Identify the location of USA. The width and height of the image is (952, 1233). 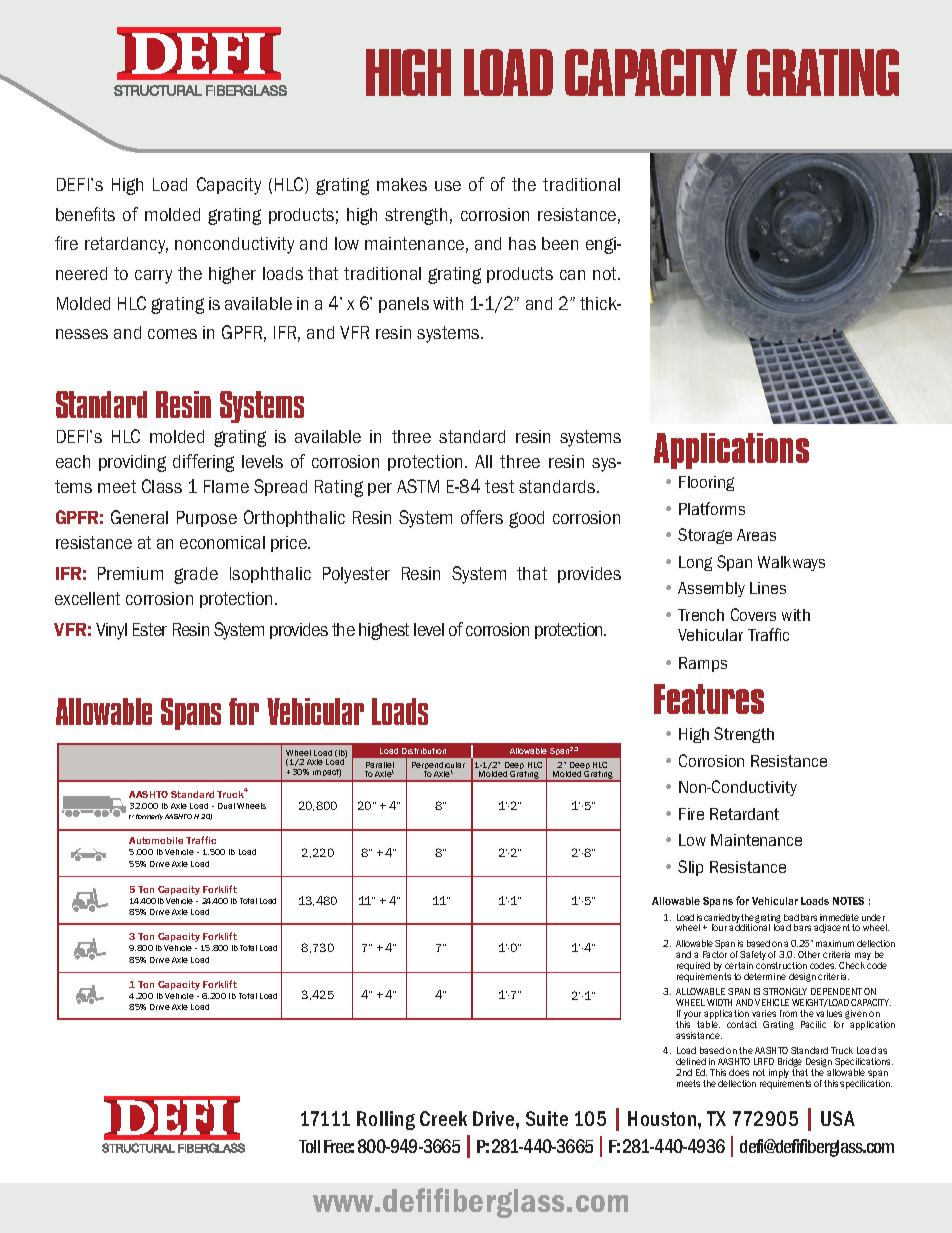
(838, 1118).
